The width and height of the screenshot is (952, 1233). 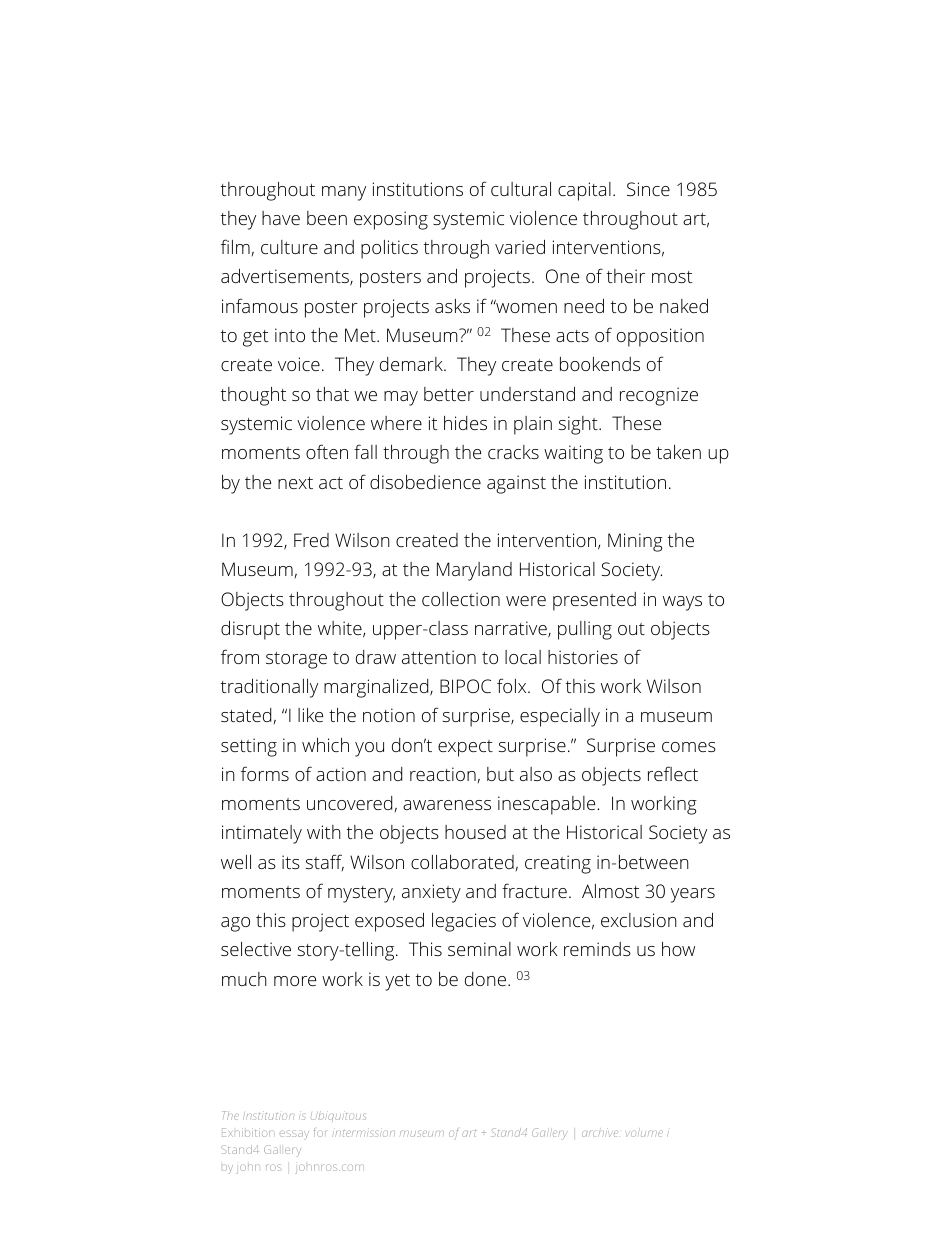 What do you see at coordinates (281, 218) in the screenshot?
I see `have` at bounding box center [281, 218].
